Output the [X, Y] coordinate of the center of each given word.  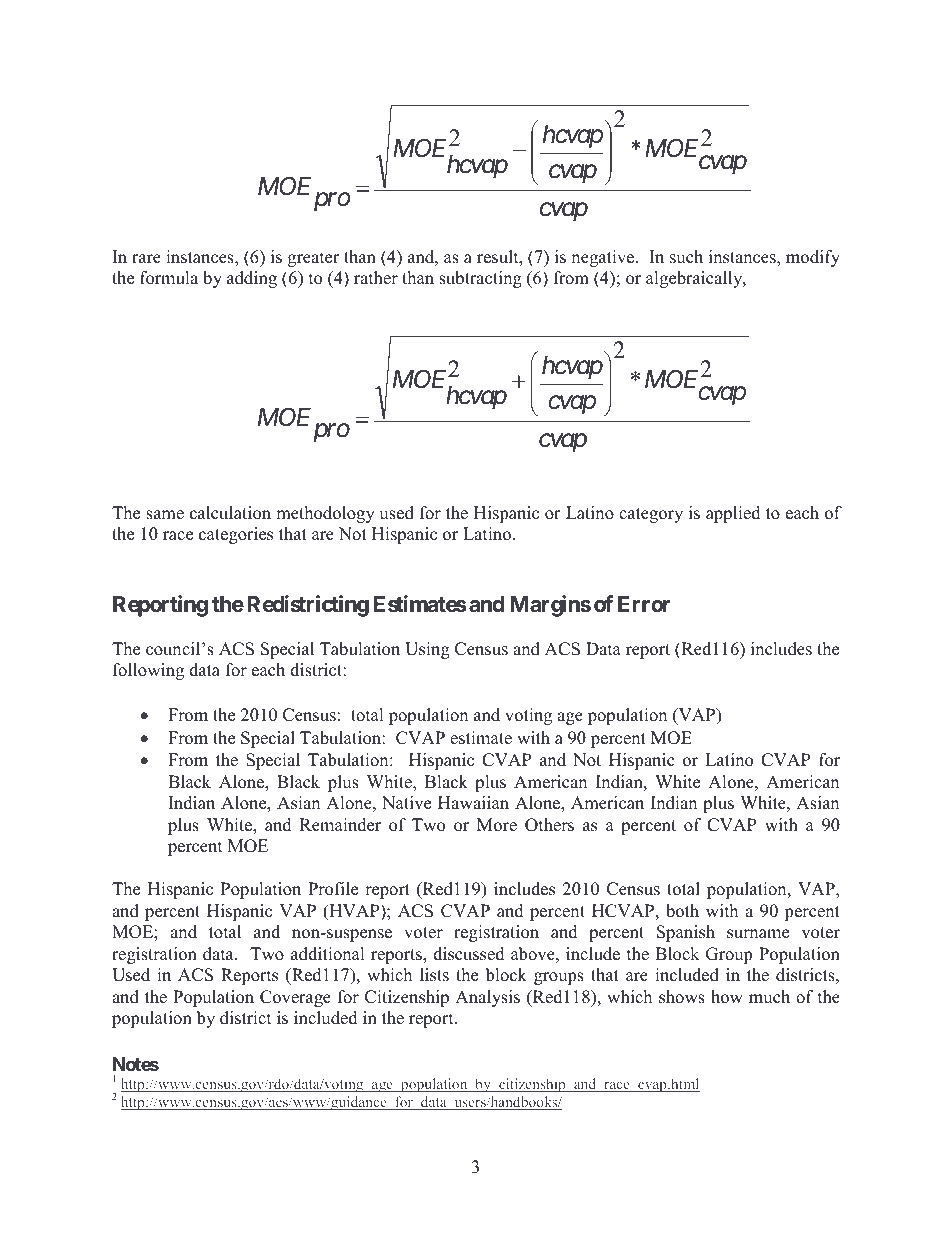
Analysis [487, 998]
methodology [325, 514]
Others [549, 825]
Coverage [295, 998]
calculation [230, 513]
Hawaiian [473, 802]
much [769, 997]
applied [733, 514]
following [148, 671]
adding [252, 279]
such [686, 257]
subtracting [480, 279]
